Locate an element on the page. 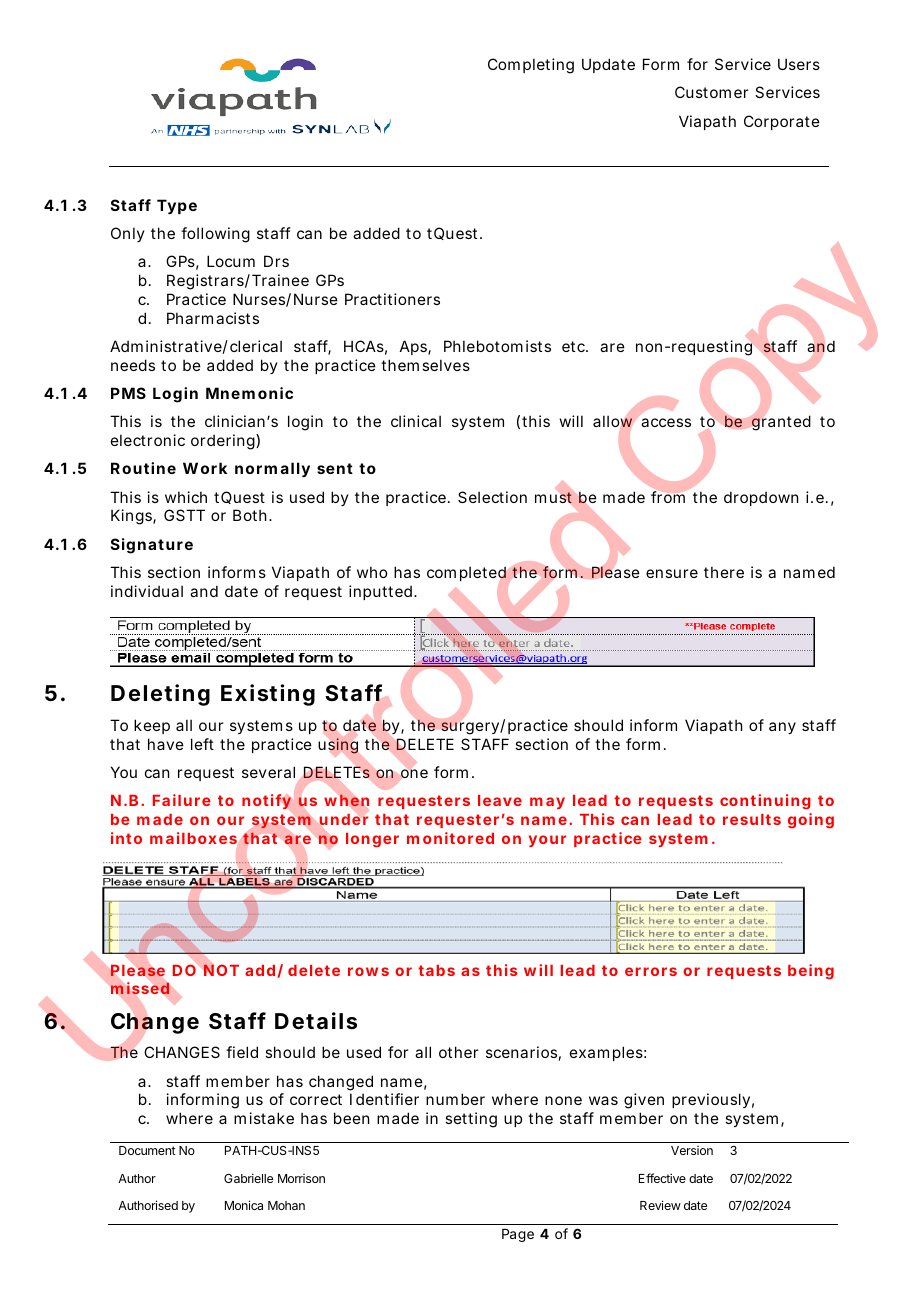 This page has height=1307, width=924. Review is located at coordinates (660, 1205).
